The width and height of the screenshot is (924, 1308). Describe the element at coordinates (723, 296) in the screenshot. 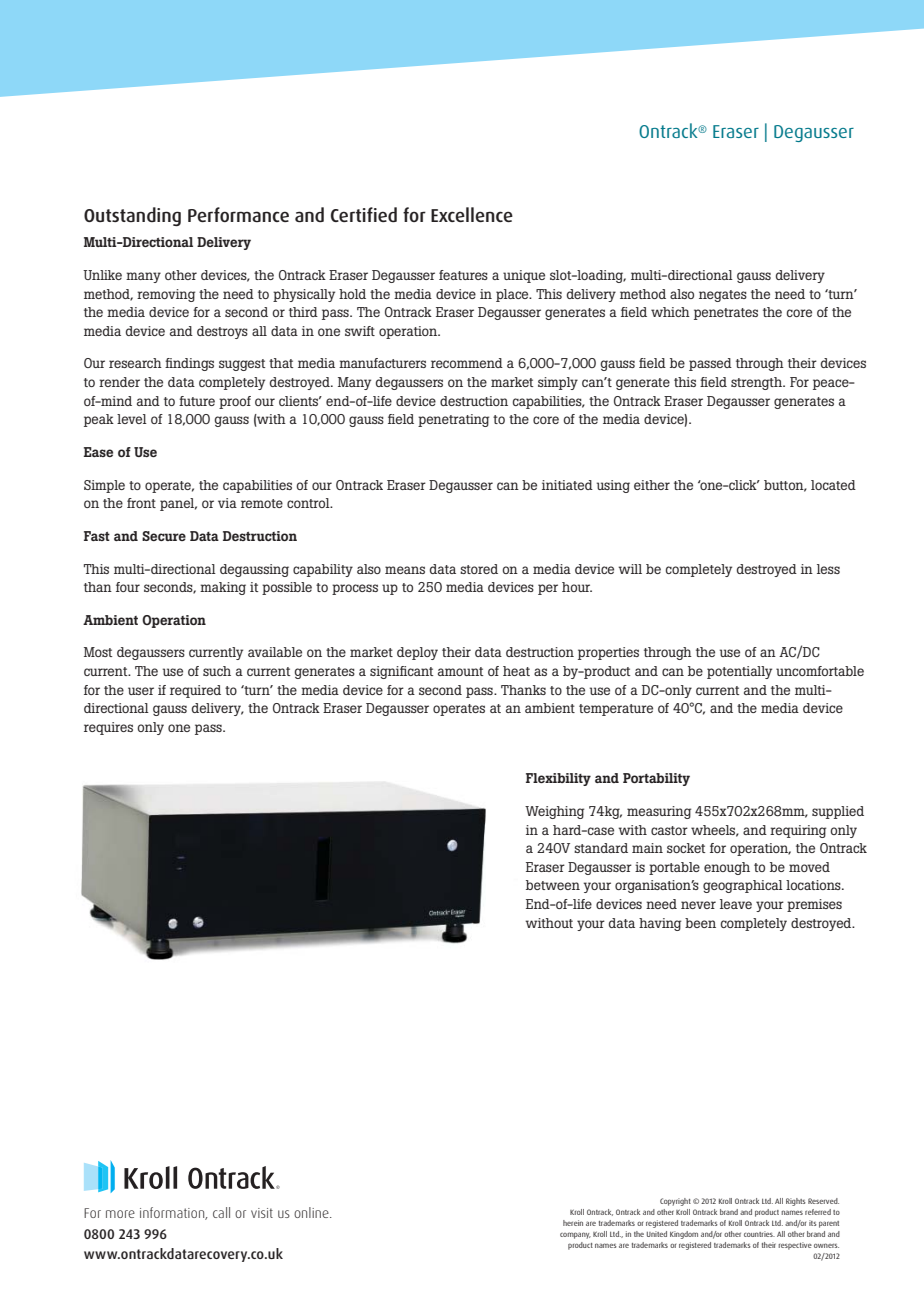

I see `negates` at that location.
